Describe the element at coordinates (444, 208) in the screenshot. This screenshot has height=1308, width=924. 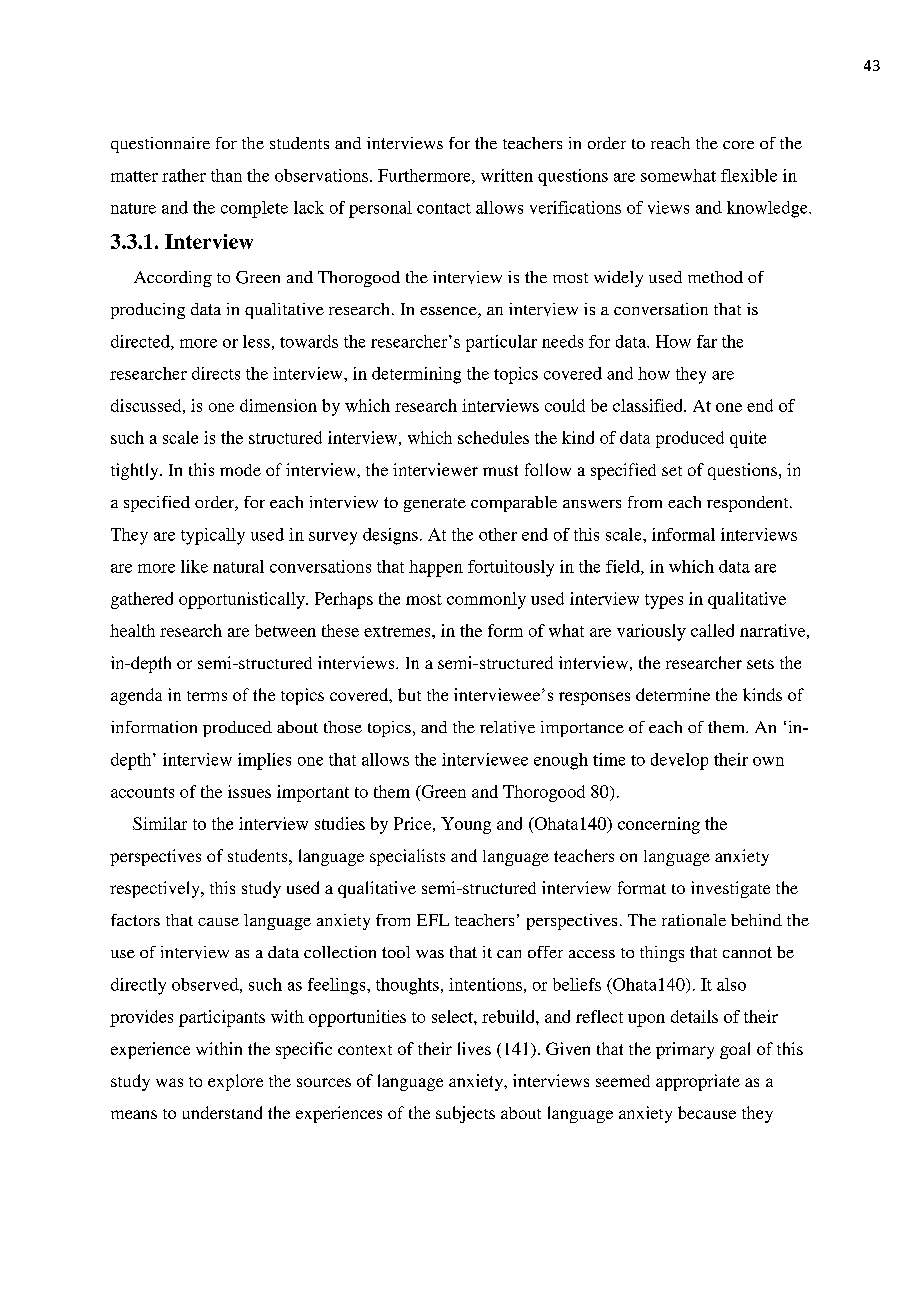
I see `contact` at that location.
